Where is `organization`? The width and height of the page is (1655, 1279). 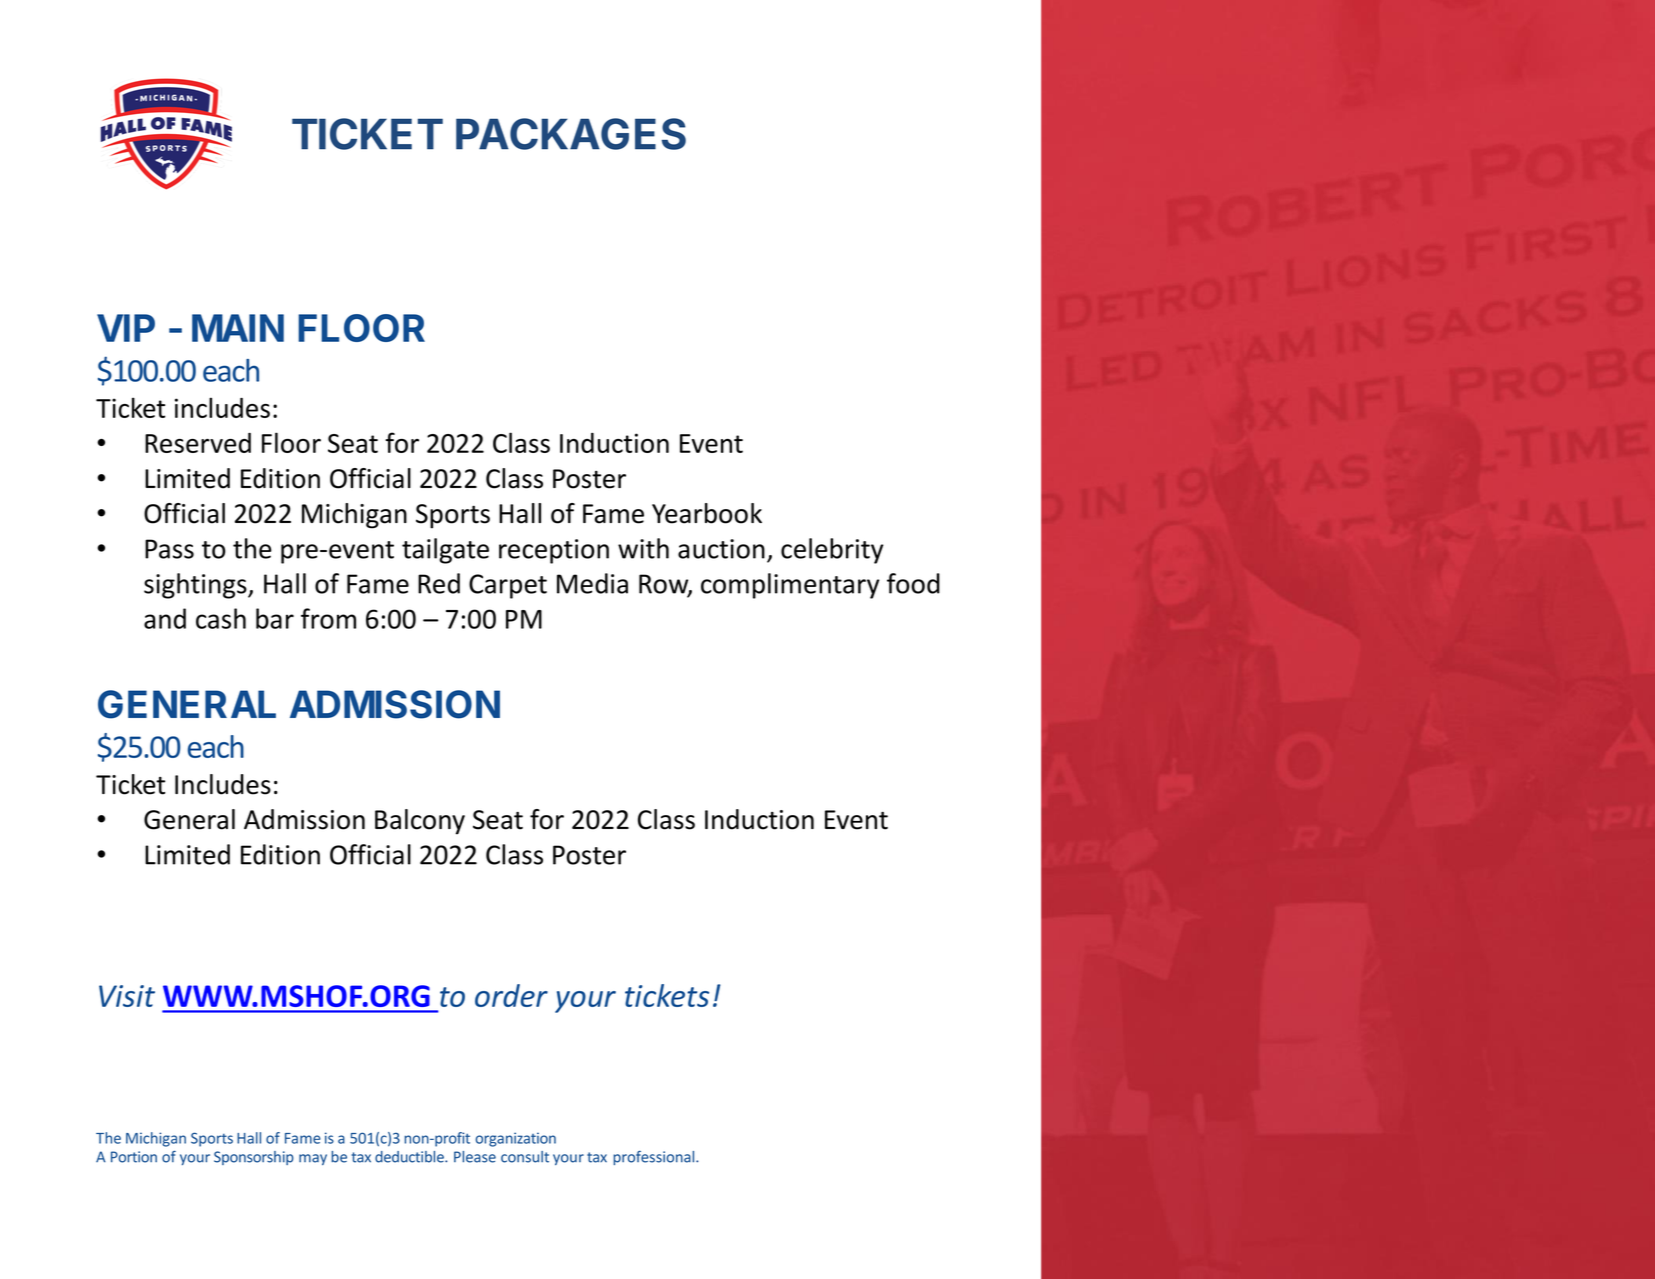
organization is located at coordinates (516, 1139).
